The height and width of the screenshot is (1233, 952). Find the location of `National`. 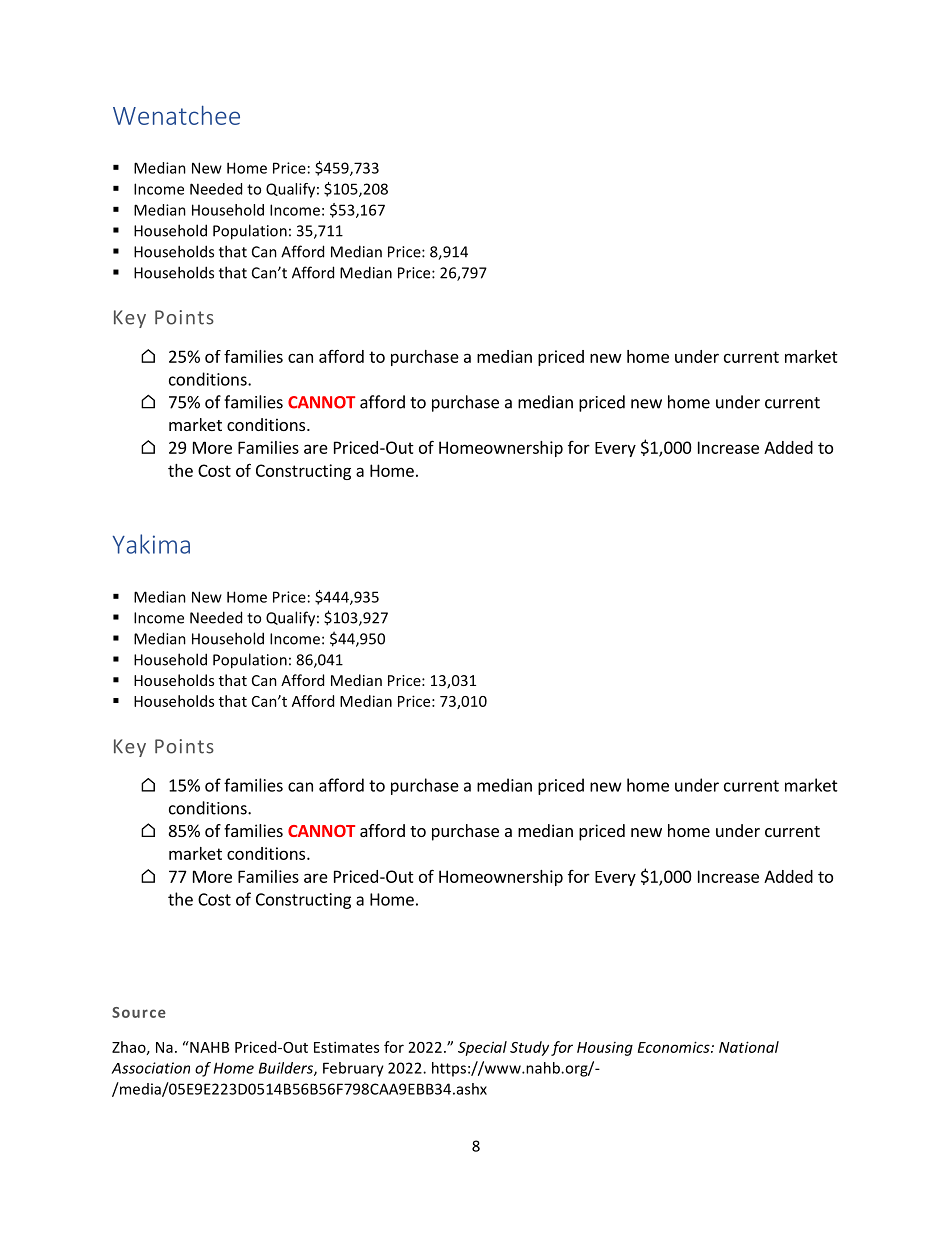

National is located at coordinates (749, 1047).
